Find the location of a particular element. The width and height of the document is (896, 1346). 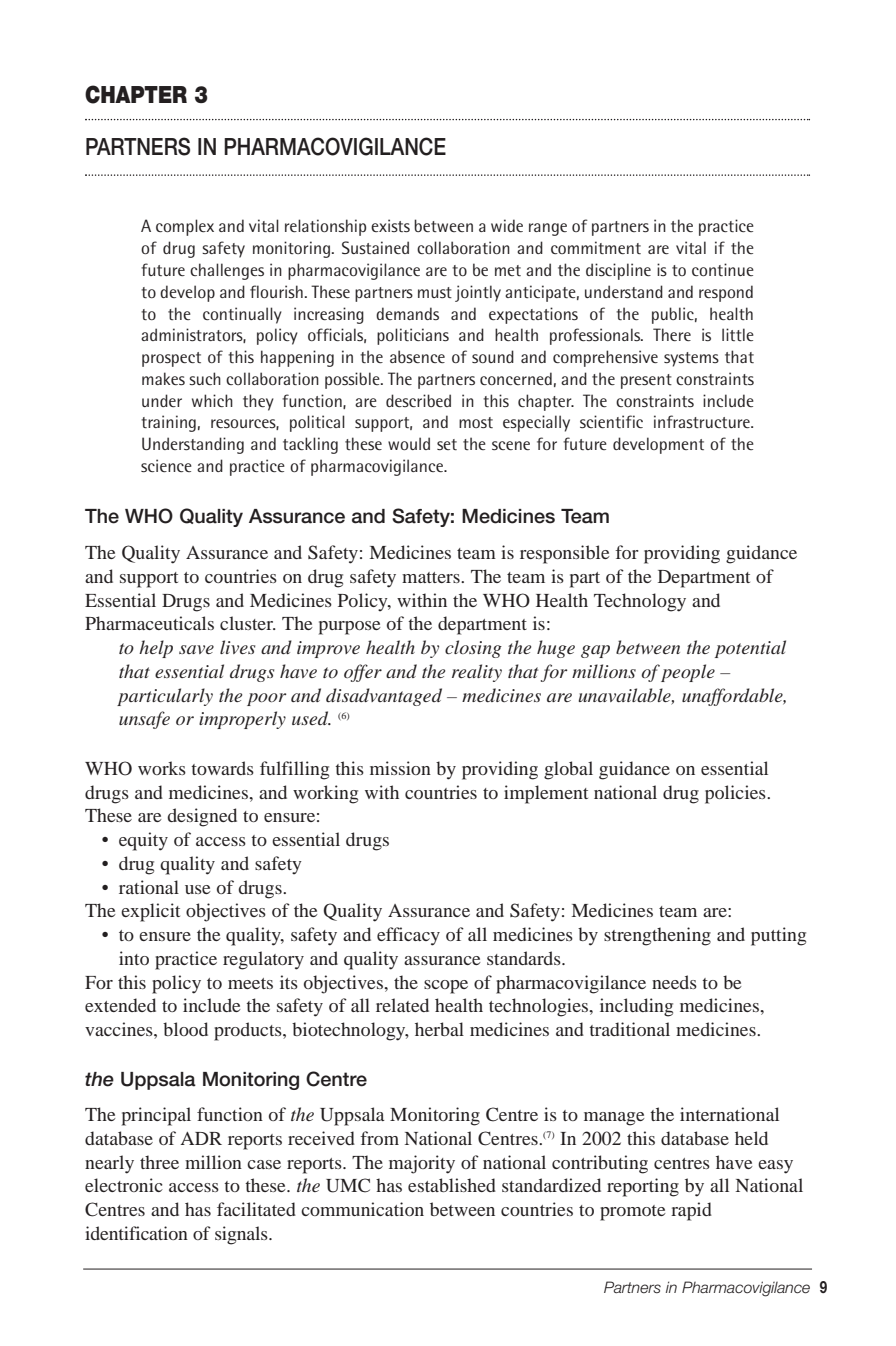

people is located at coordinates (688, 673).
